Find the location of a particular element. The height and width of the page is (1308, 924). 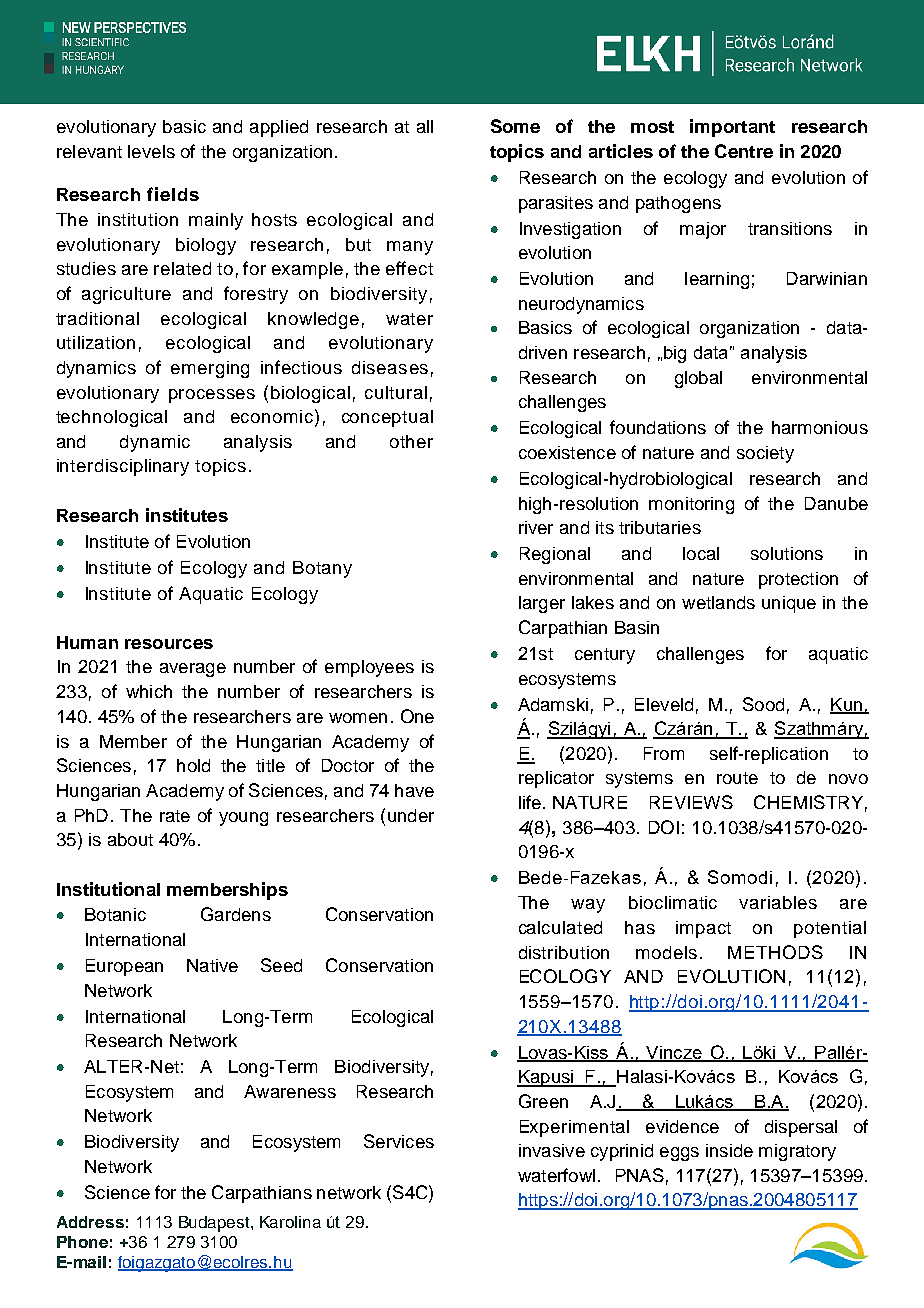

Some is located at coordinates (515, 126).
